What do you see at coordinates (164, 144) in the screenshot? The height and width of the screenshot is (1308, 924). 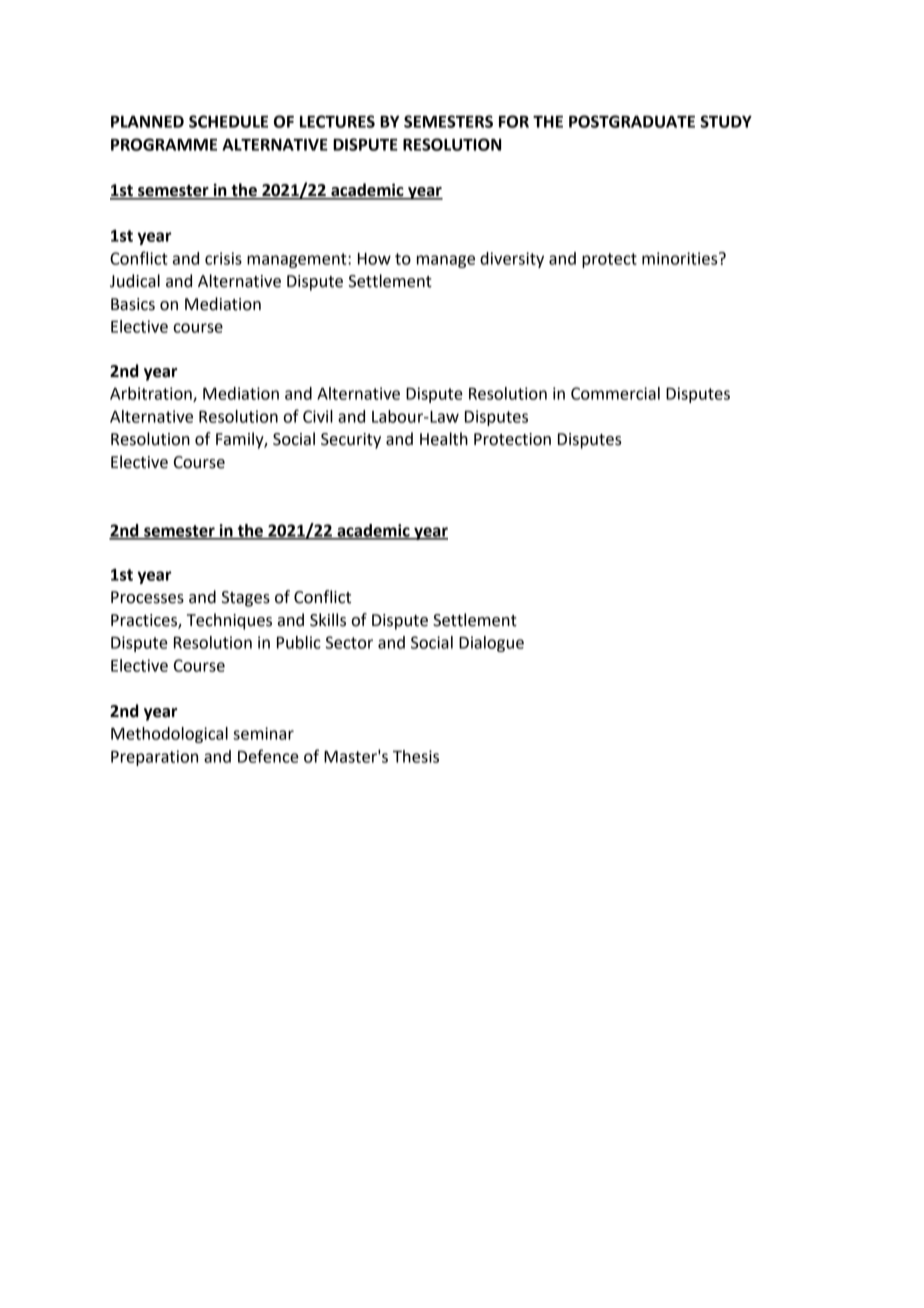 I see `PROGRAMME` at bounding box center [164, 144].
